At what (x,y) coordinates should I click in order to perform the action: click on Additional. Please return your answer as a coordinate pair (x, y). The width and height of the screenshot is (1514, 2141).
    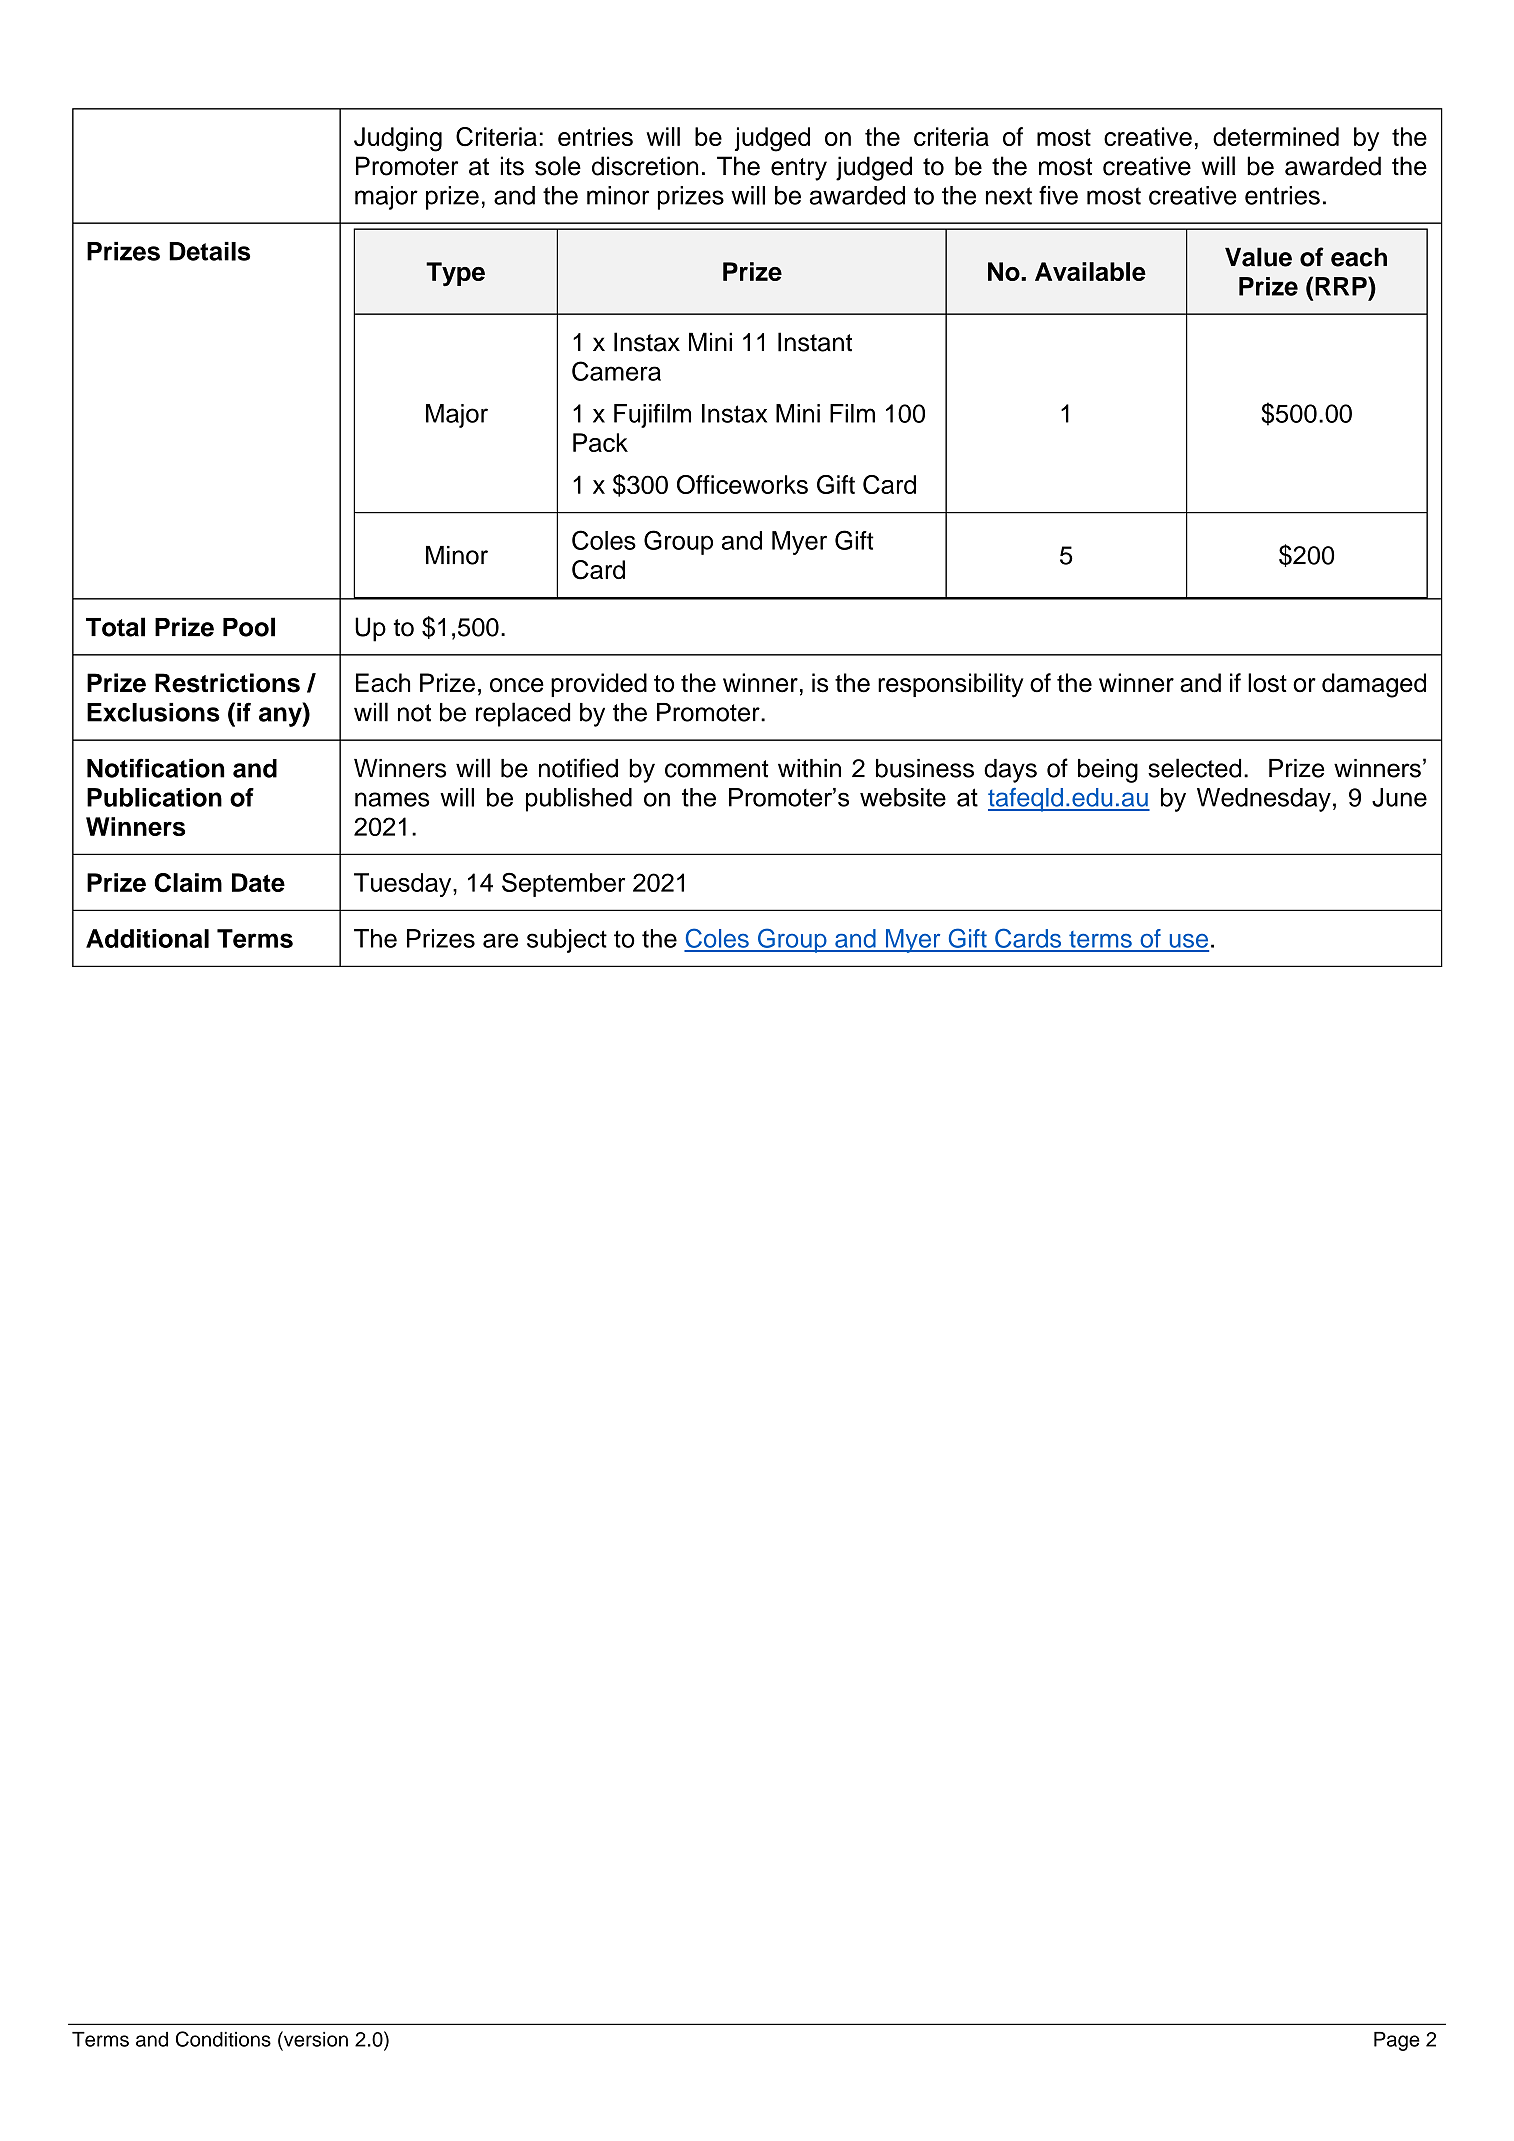
    Looking at the image, I should click on (147, 938).
